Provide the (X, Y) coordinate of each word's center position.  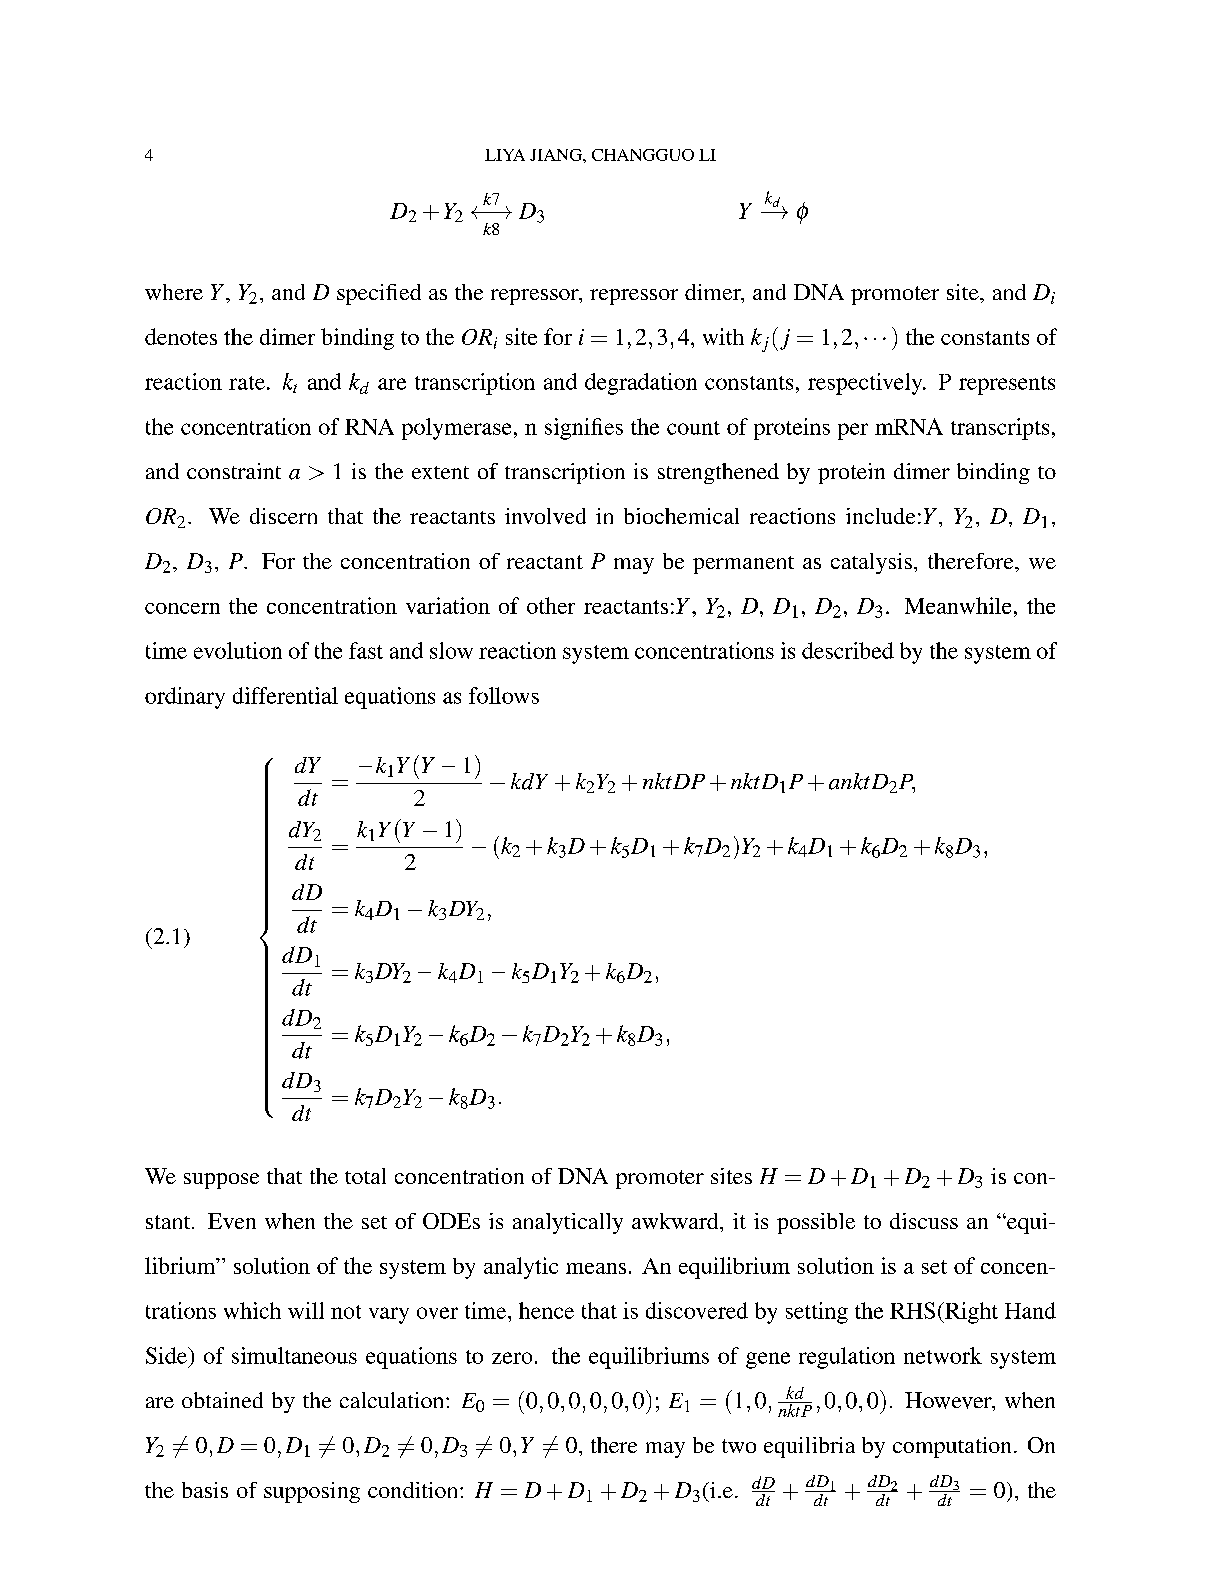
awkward (676, 1221)
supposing (312, 1492)
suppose (221, 1181)
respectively (866, 384)
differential (285, 695)
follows (504, 695)
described (848, 650)
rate (247, 383)
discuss (924, 1221)
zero (512, 1358)
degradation (641, 384)
